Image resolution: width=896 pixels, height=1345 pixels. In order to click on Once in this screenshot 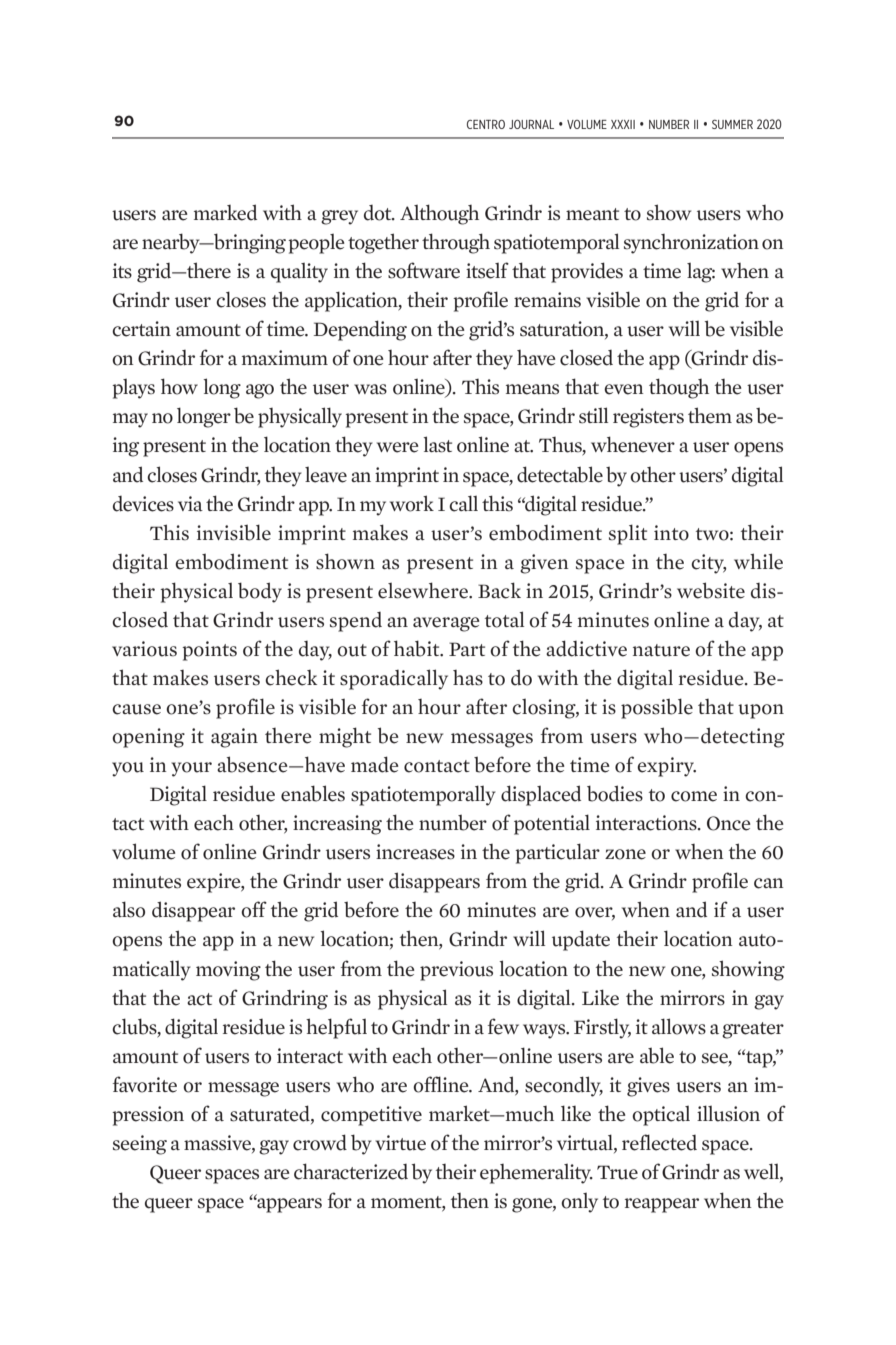, I will do `click(729, 823)`.
